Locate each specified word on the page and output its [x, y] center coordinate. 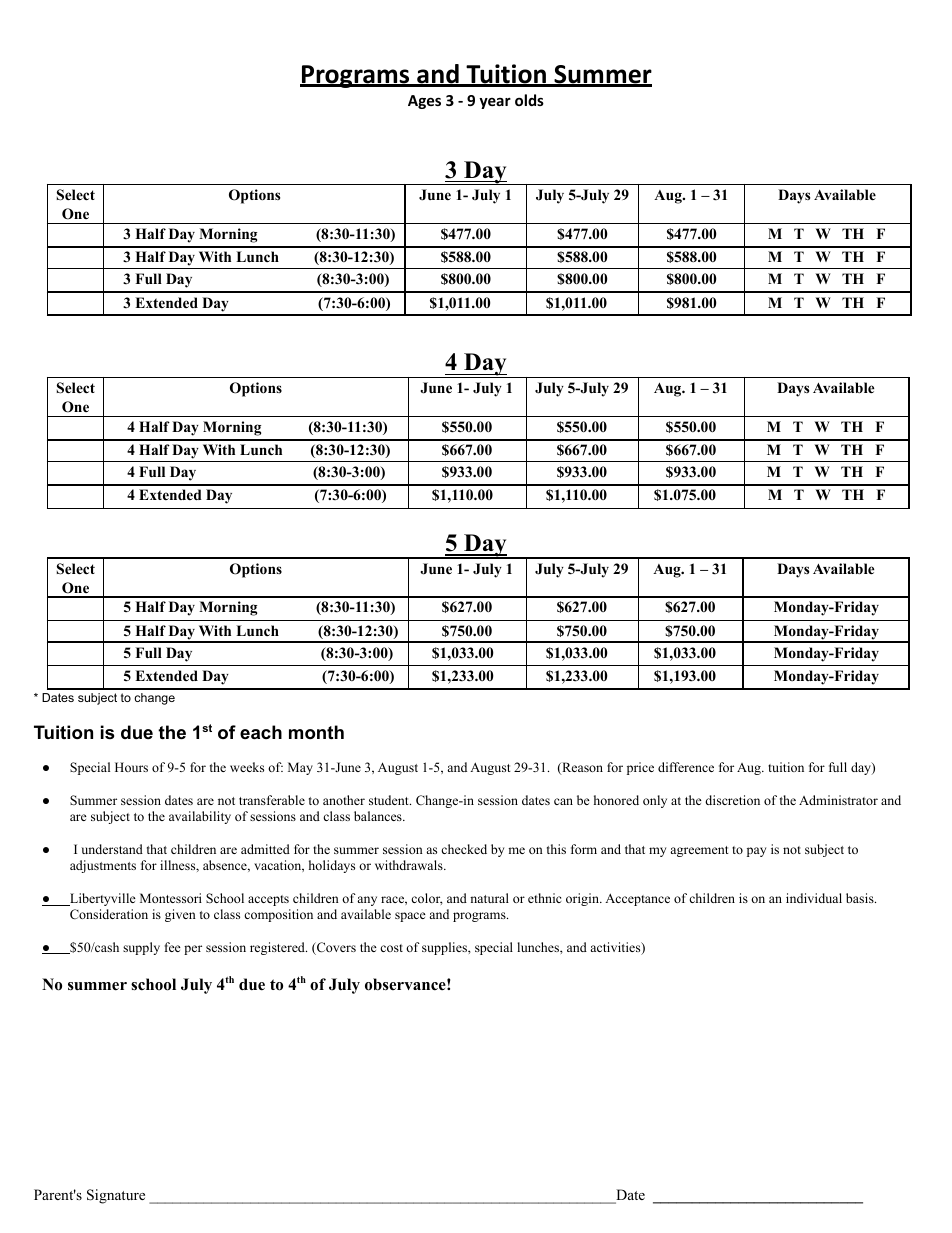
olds [529, 100]
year [495, 103]
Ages [424, 102]
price [640, 768]
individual [814, 898]
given [180, 915]
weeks [247, 767]
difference [686, 767]
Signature [116, 1196]
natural [489, 898]
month [316, 732]
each [261, 732]
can [563, 801]
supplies [445, 948]
